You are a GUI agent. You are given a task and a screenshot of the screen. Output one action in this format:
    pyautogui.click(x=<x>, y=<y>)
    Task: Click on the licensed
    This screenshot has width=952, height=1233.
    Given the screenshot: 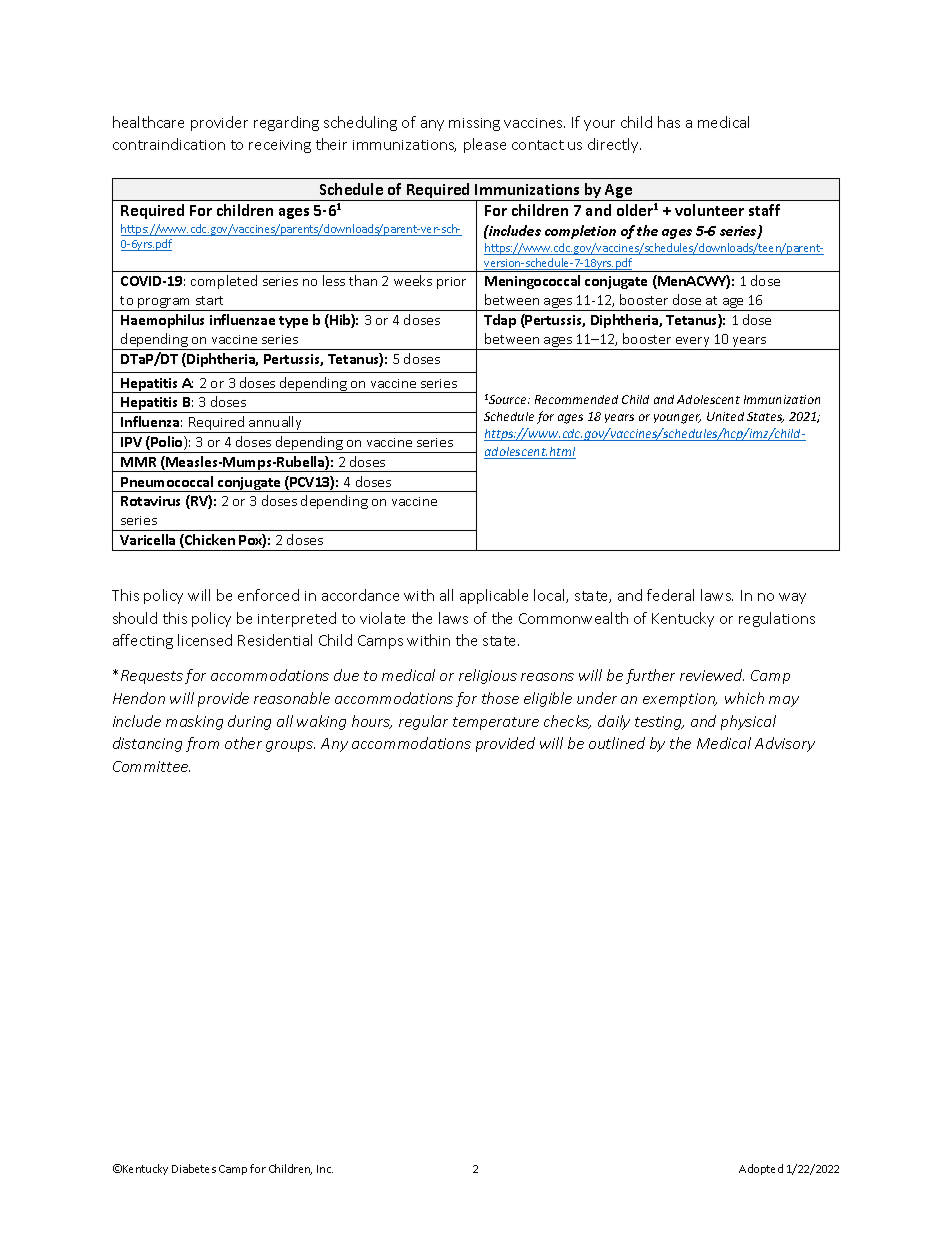 What is the action you would take?
    pyautogui.click(x=205, y=640)
